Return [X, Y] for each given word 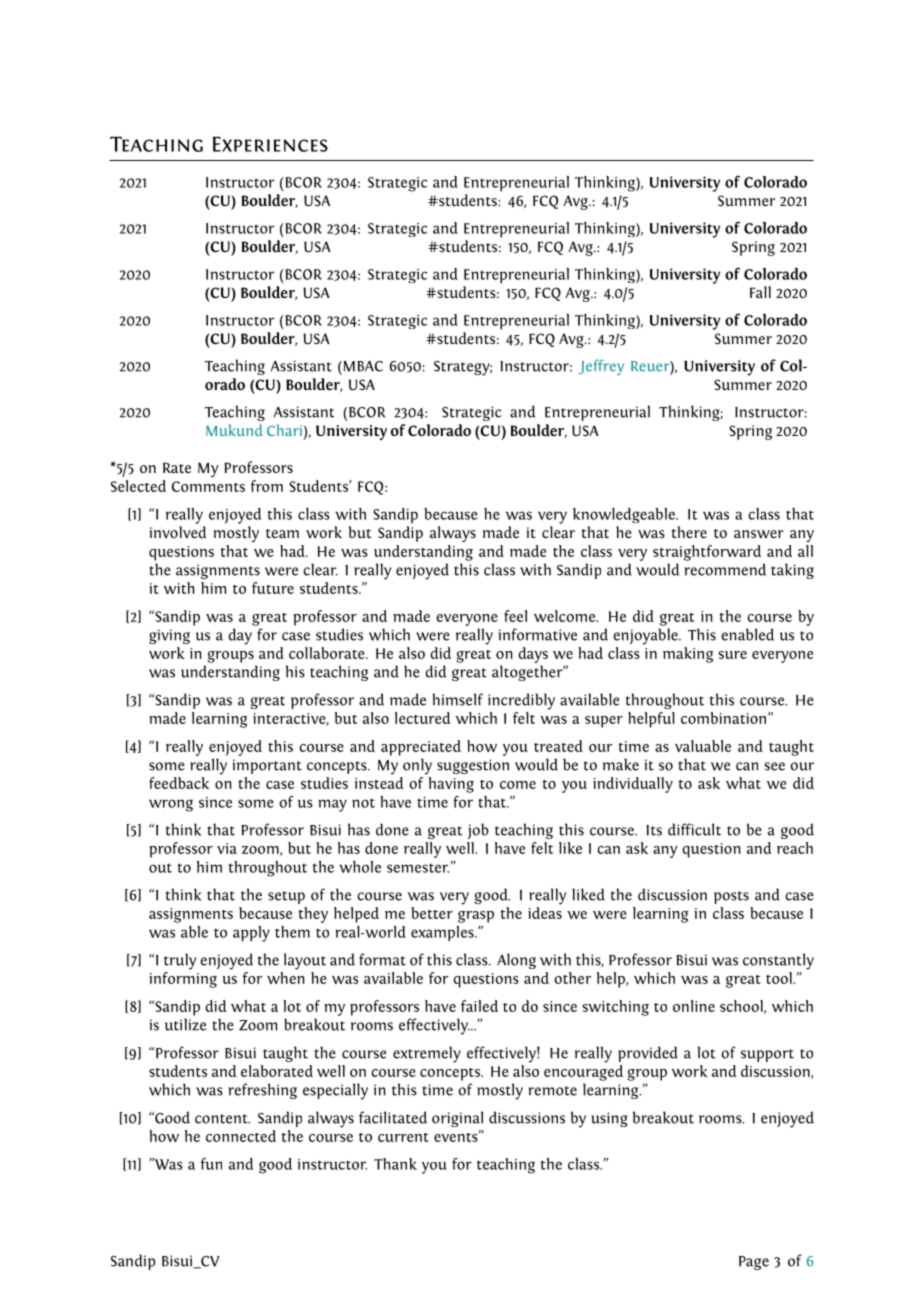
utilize [185, 1024]
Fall [760, 292]
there [689, 532]
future [273, 588]
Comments [208, 486]
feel [515, 616]
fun [211, 1164]
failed [479, 1006]
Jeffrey [601, 367]
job [478, 831]
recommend [725, 569]
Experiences [270, 144]
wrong [171, 805]
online [694, 1006]
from [267, 486]
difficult [694, 829]
